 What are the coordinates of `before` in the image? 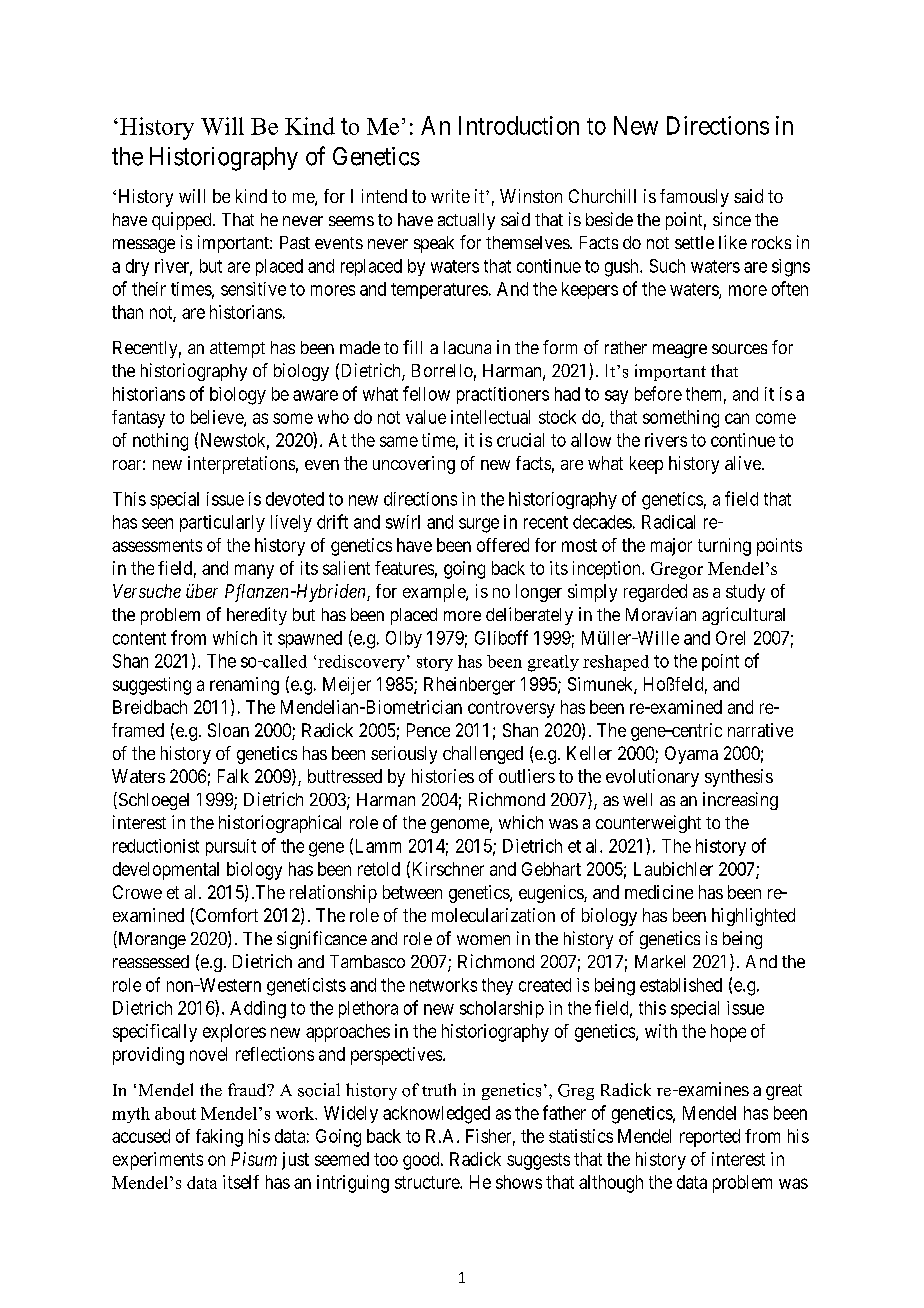 It's located at (658, 393).
